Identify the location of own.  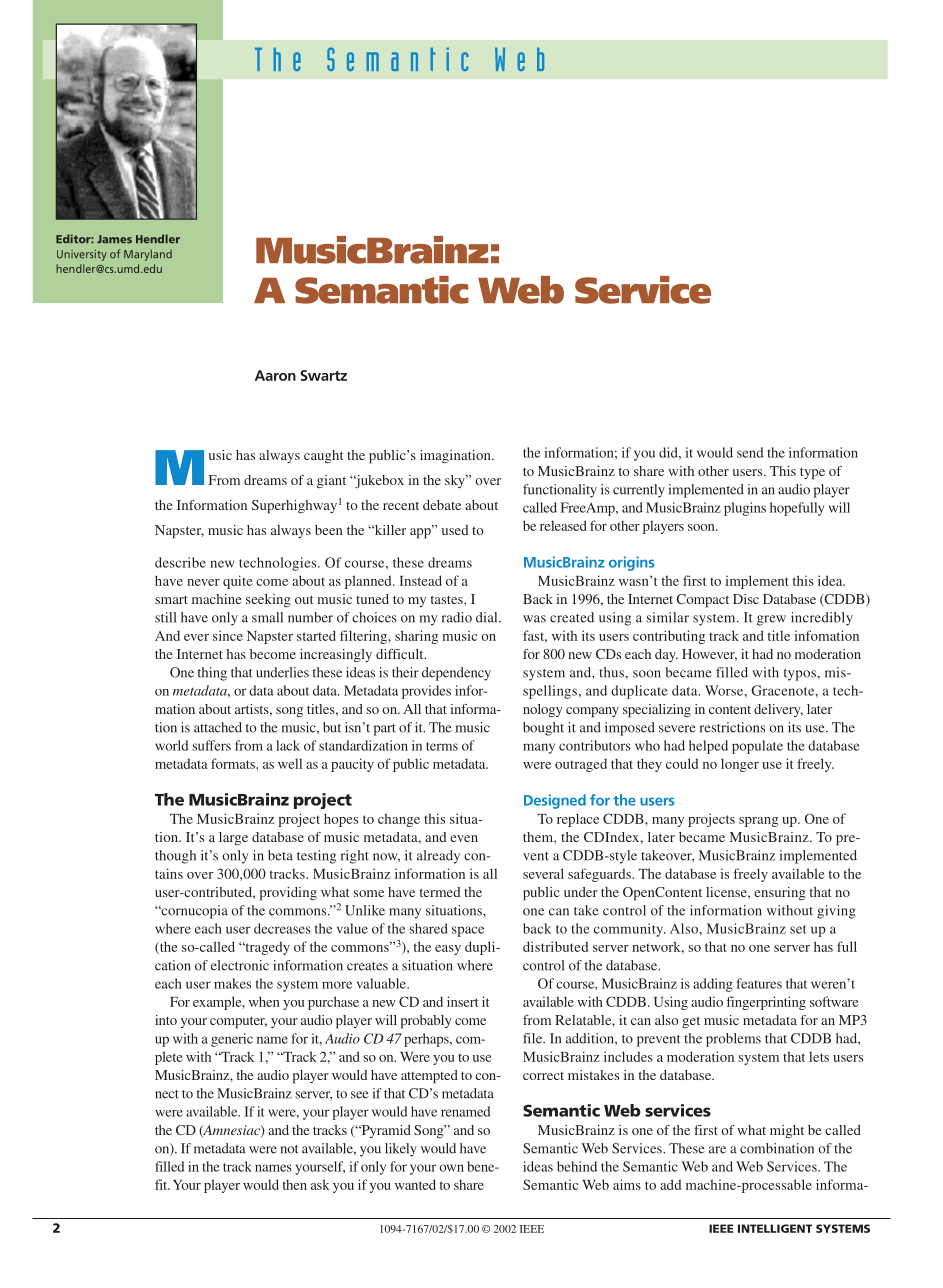
(451, 1168).
